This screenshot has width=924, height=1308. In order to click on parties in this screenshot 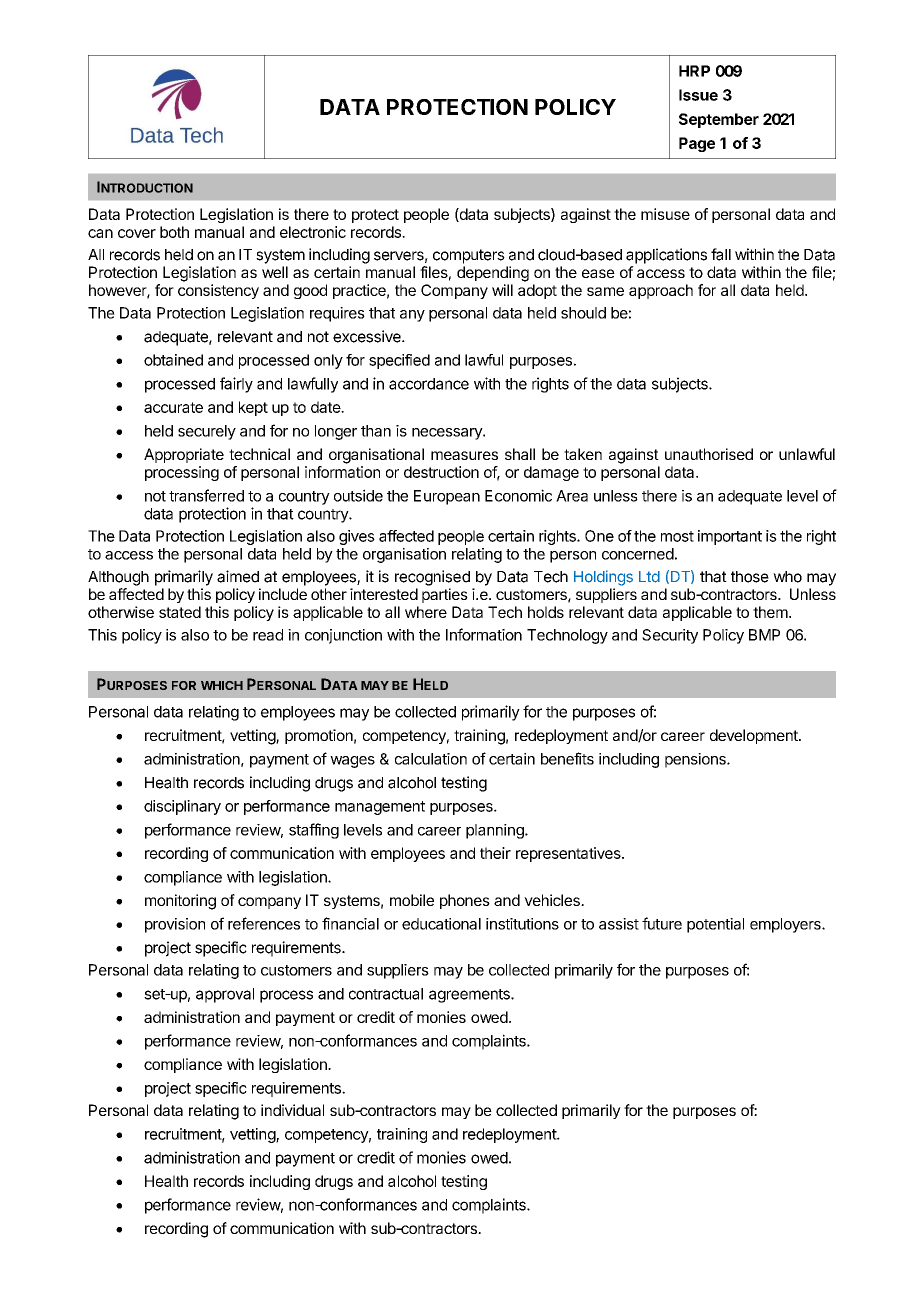, I will do `click(445, 595)`.
